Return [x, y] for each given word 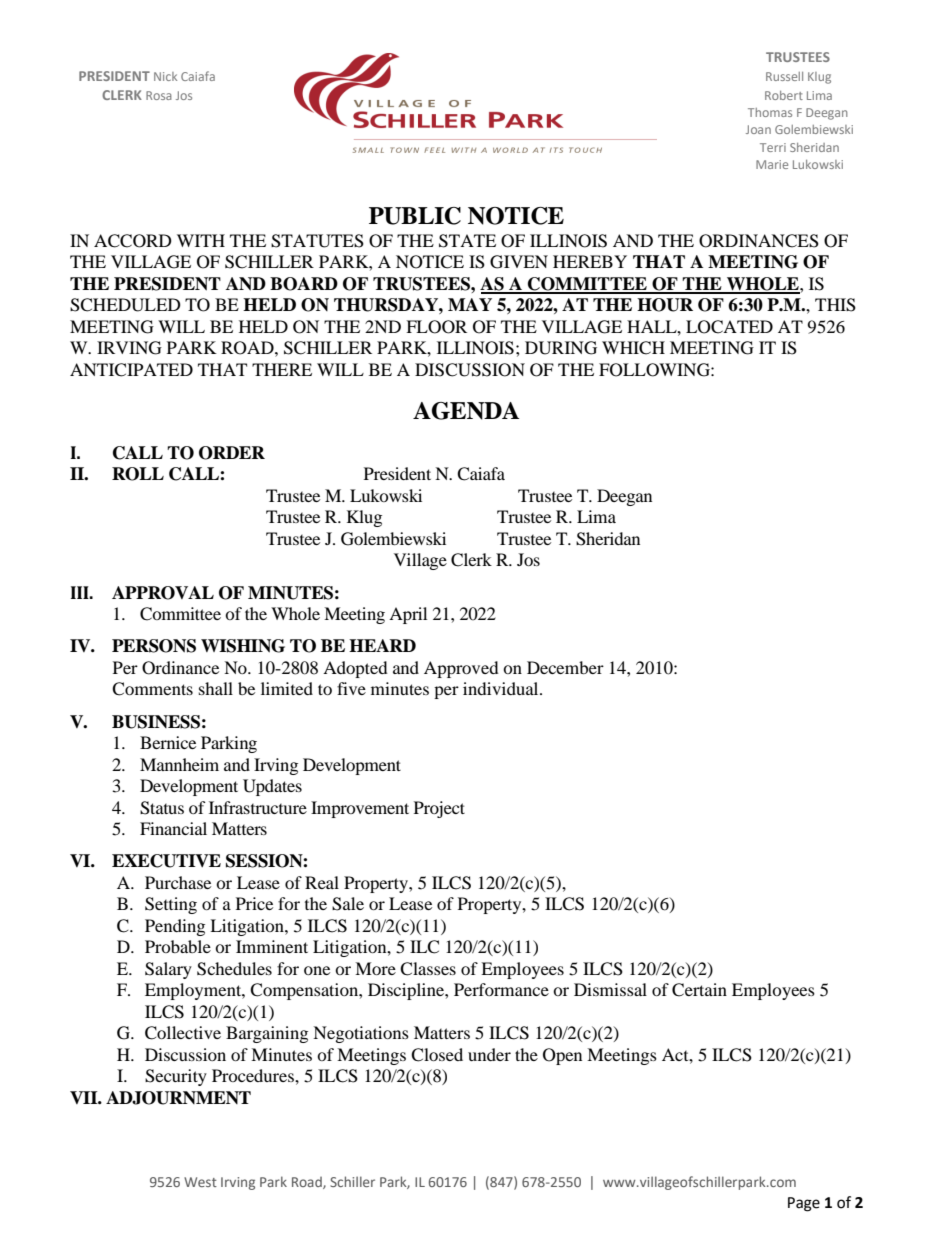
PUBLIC [415, 216]
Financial [173, 828]
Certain [699, 990]
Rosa [159, 95]
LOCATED [729, 327]
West [200, 1182]
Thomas [770, 112]
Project [439, 809]
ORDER [232, 453]
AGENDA [466, 411]
